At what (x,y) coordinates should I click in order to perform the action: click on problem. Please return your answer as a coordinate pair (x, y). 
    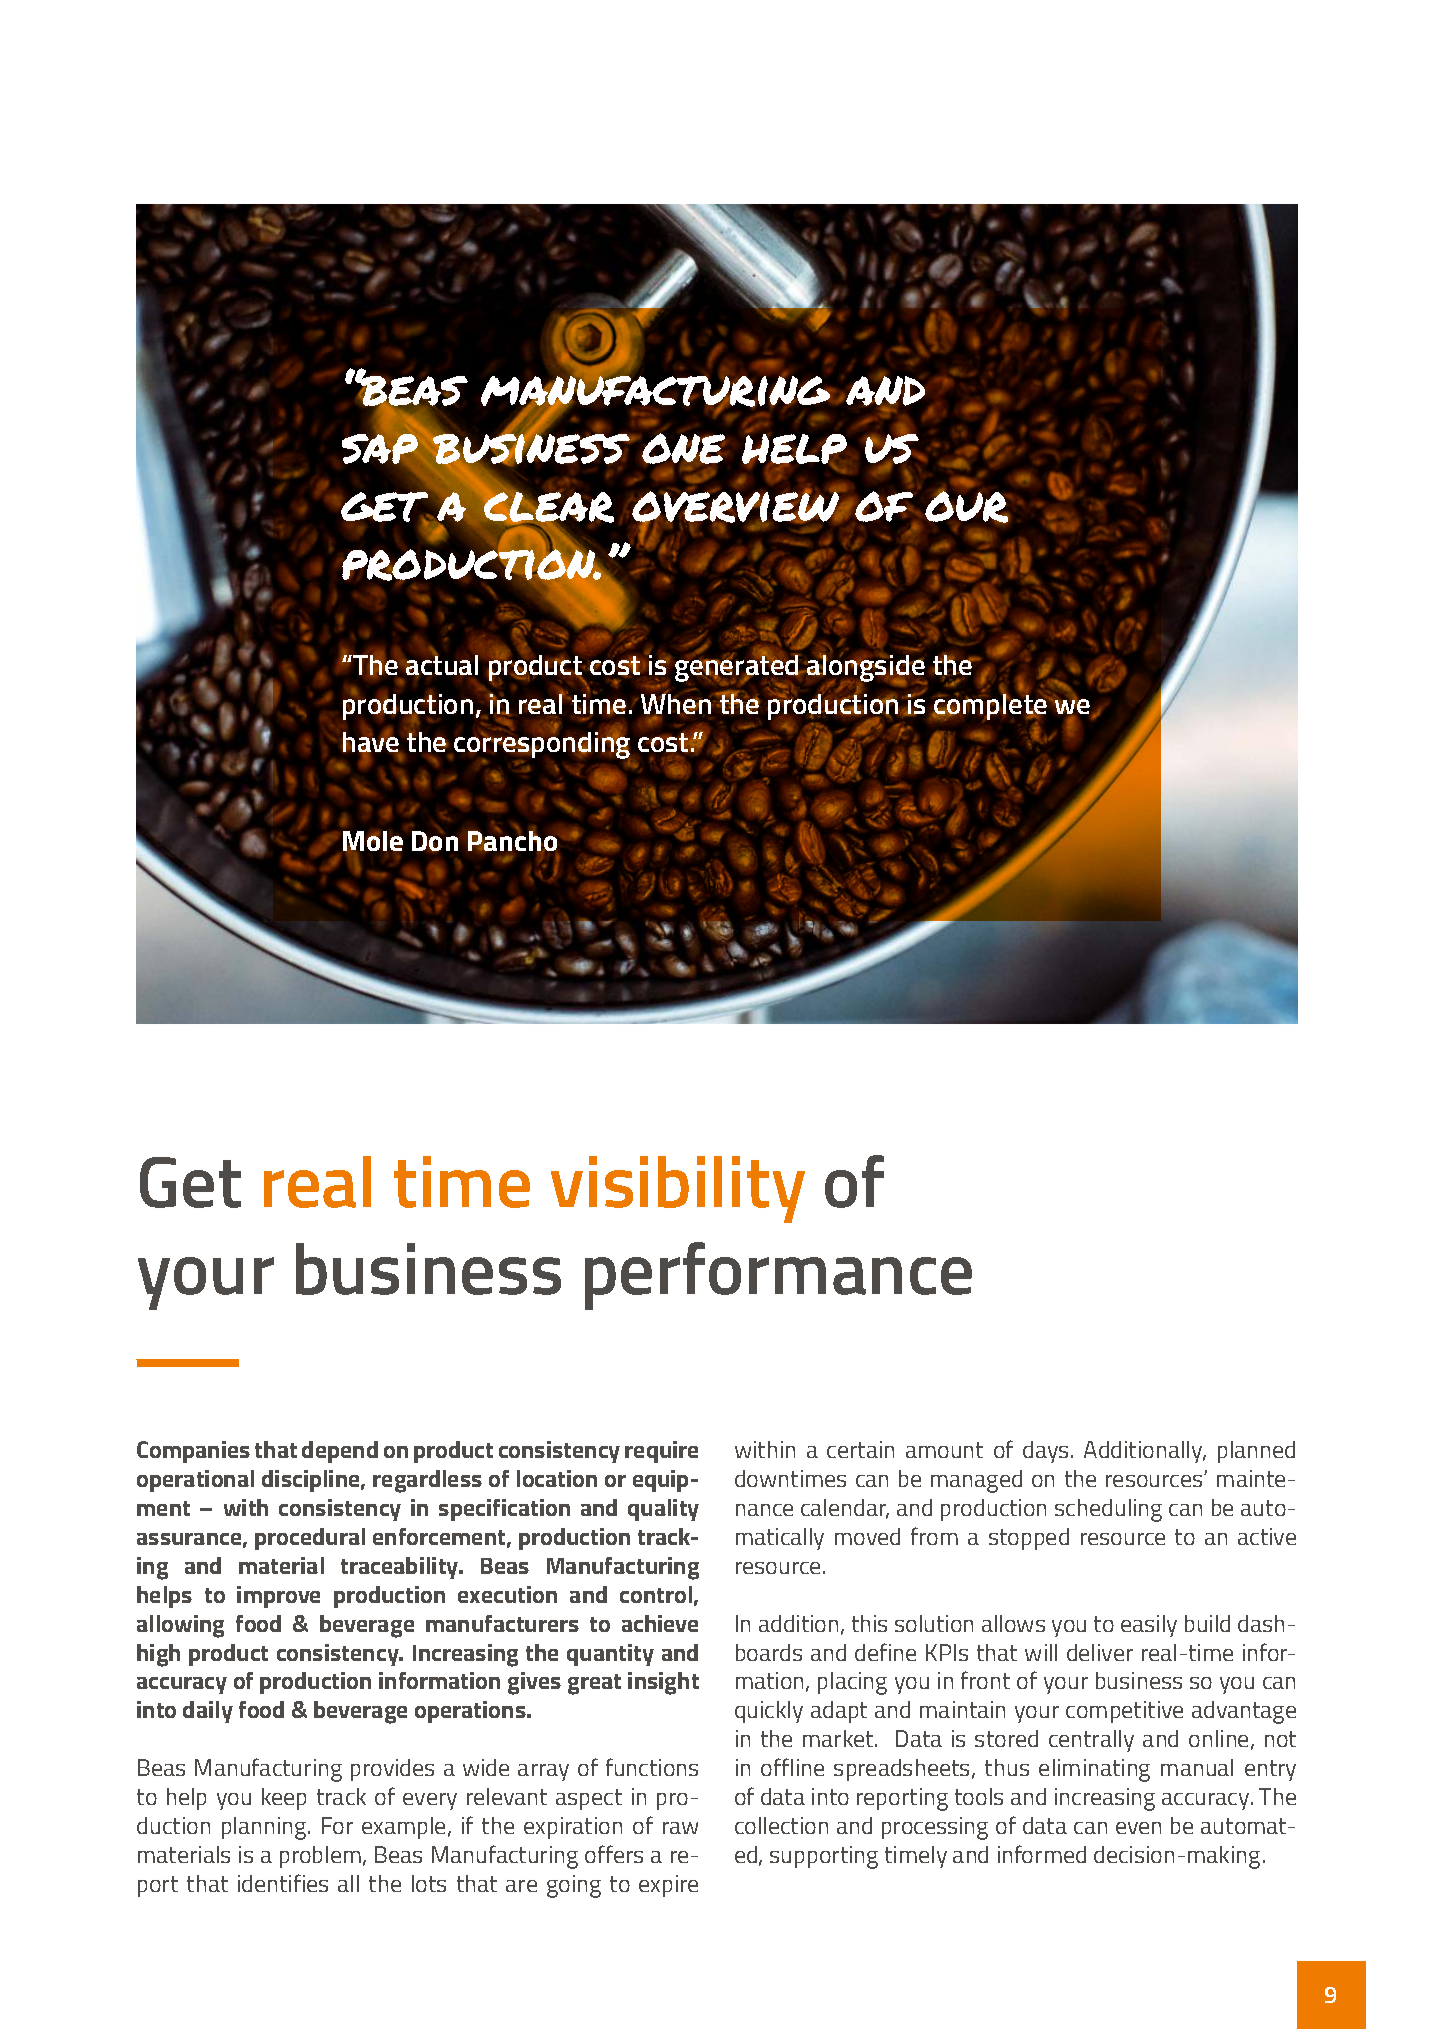
    Looking at the image, I should click on (320, 1857).
